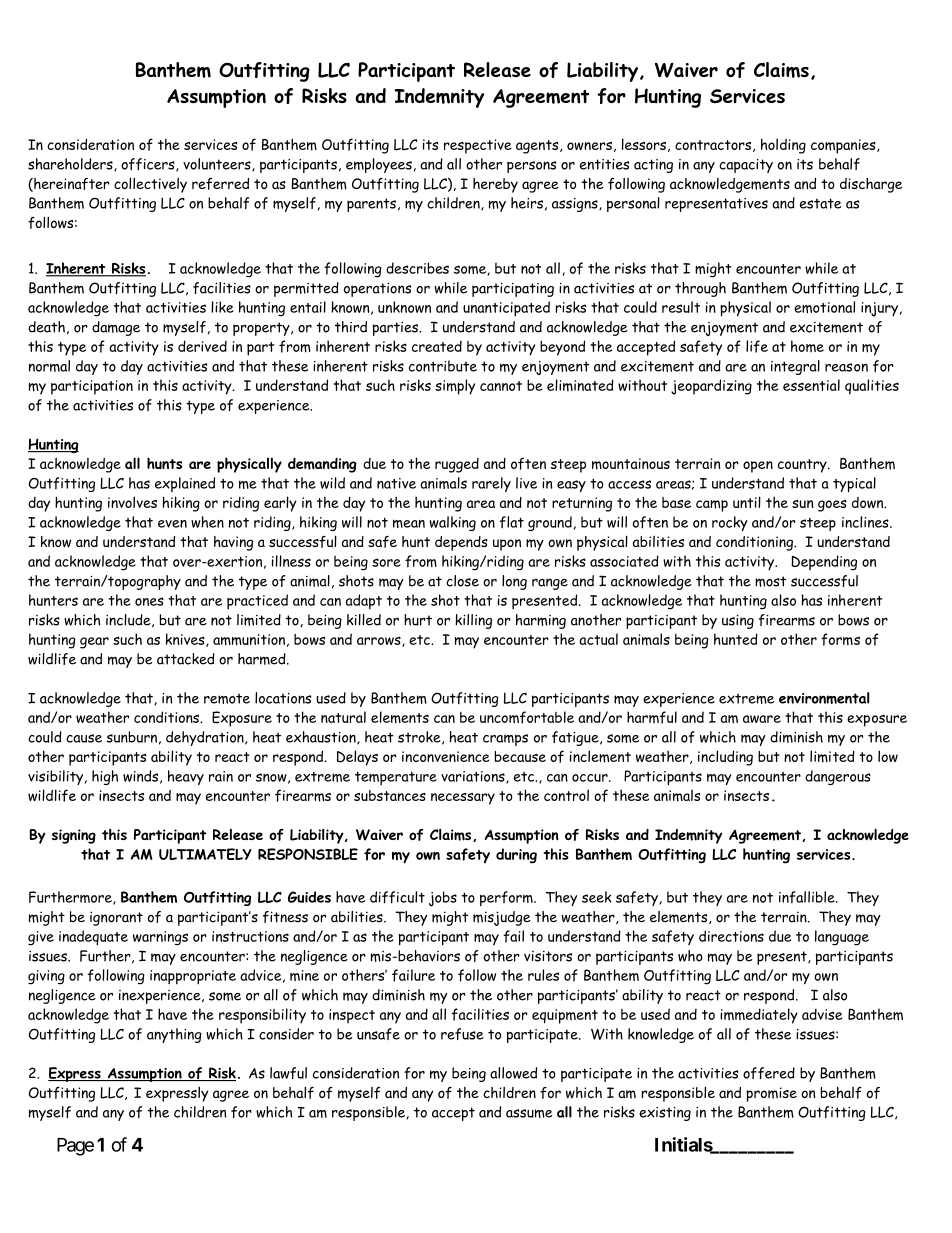 This page has height=1233, width=952. Describe the element at coordinates (105, 777) in the page. I see `high` at that location.
